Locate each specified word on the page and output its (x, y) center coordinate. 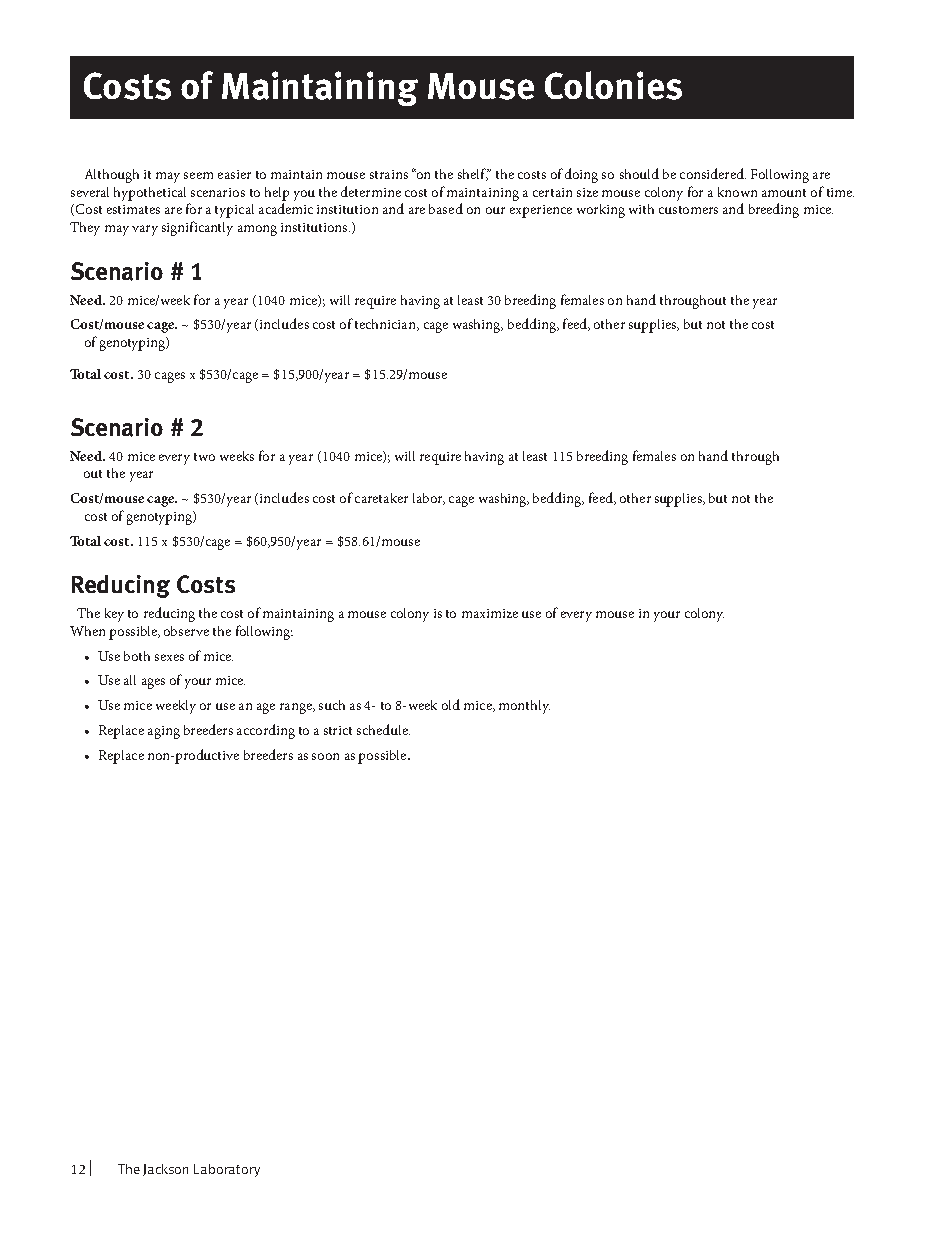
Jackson (165, 1170)
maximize (490, 613)
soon (325, 756)
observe (186, 631)
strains (389, 174)
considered (713, 173)
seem (198, 175)
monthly (524, 707)
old (451, 704)
